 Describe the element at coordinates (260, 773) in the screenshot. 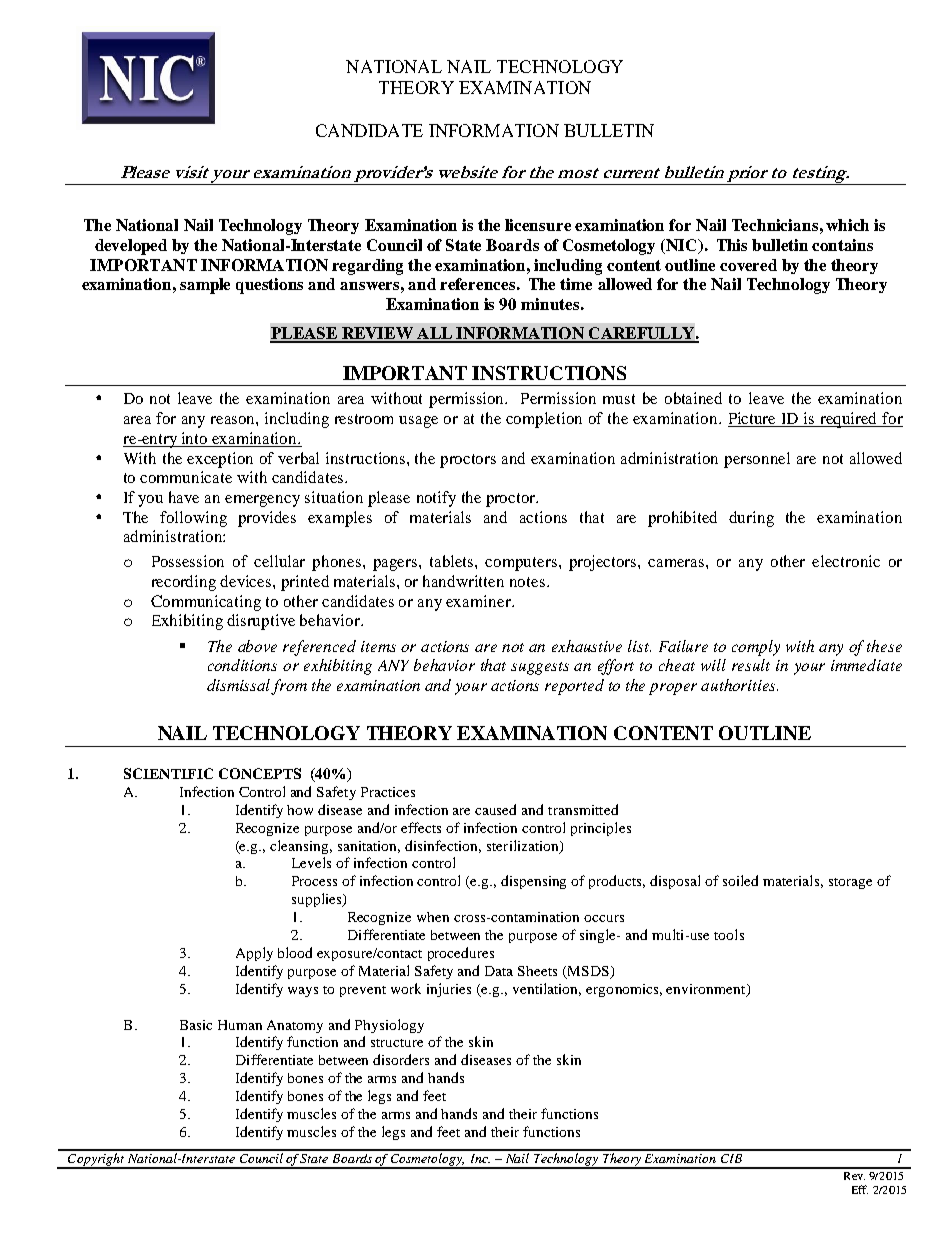

I see `CONCEPTS` at that location.
